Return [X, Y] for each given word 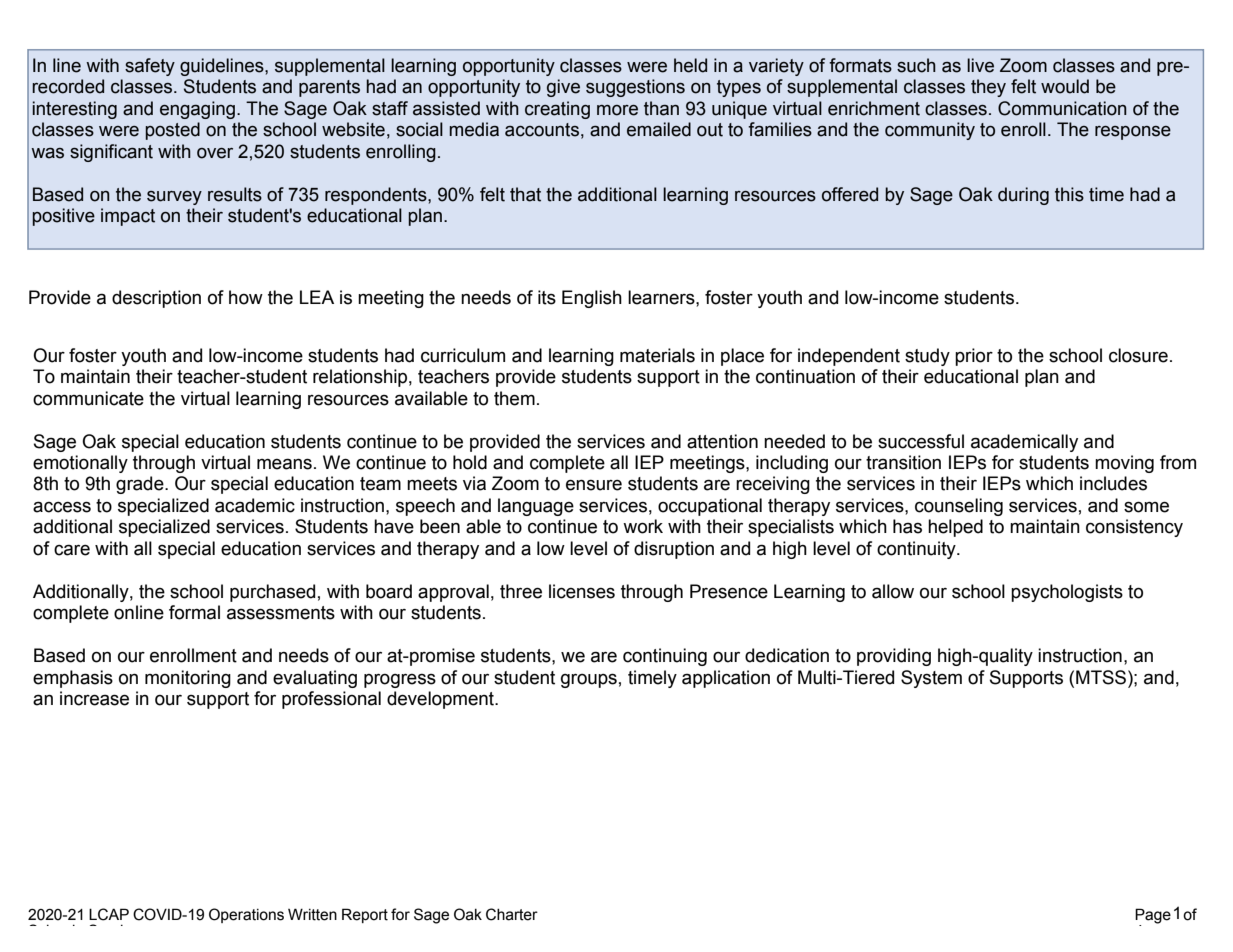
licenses [582, 591]
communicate [88, 398]
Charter [512, 914]
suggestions [635, 88]
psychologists [1067, 593]
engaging [197, 110]
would [1065, 86]
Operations [246, 915]
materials [657, 355]
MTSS [1102, 677]
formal [194, 612]
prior [974, 357]
